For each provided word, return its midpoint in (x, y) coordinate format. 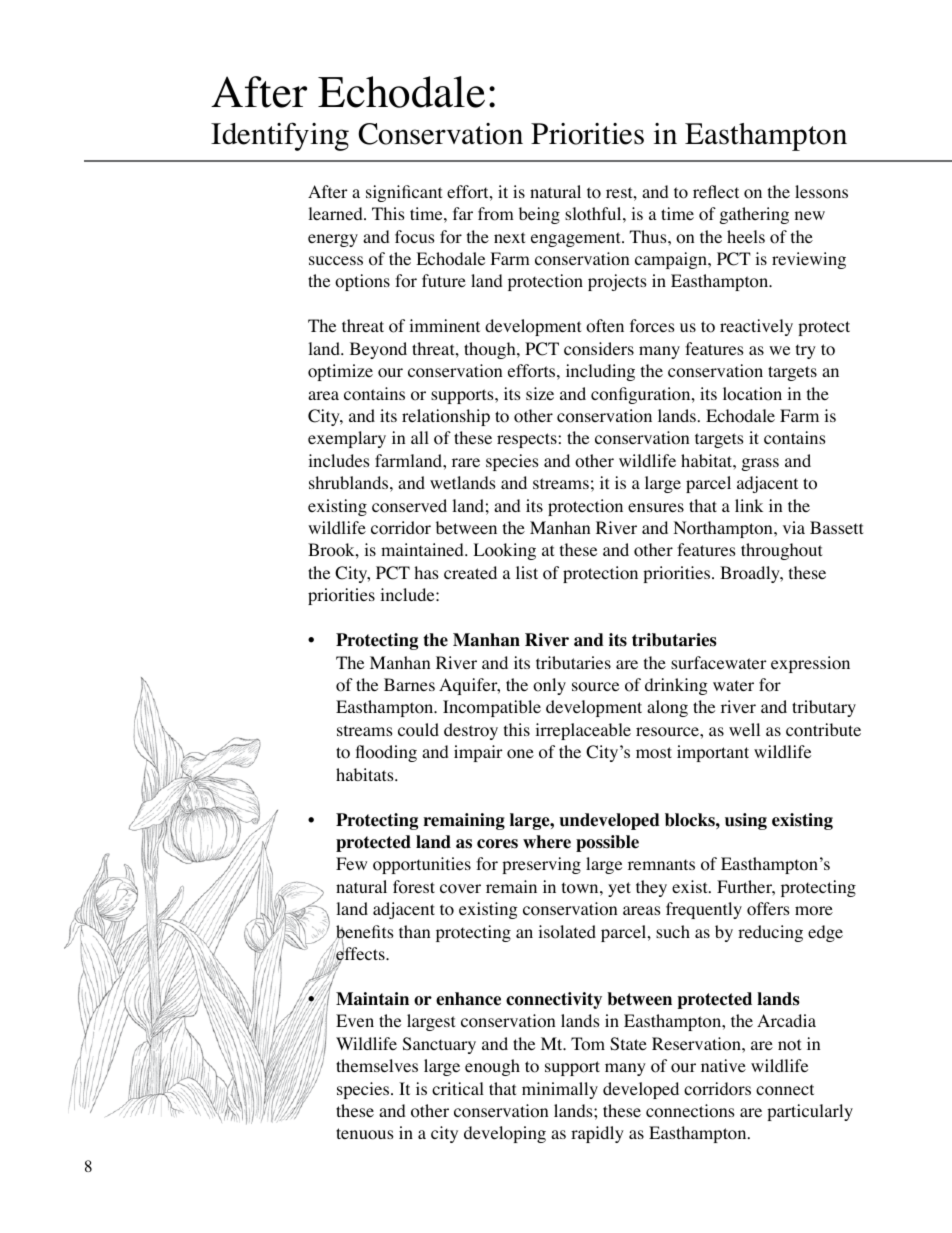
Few (351, 863)
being (539, 215)
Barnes (409, 684)
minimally (560, 1090)
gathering (754, 215)
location (752, 394)
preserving (541, 865)
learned (336, 213)
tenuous (365, 1134)
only (549, 686)
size (540, 393)
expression (810, 664)
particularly (810, 1112)
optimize (340, 372)
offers (768, 909)
